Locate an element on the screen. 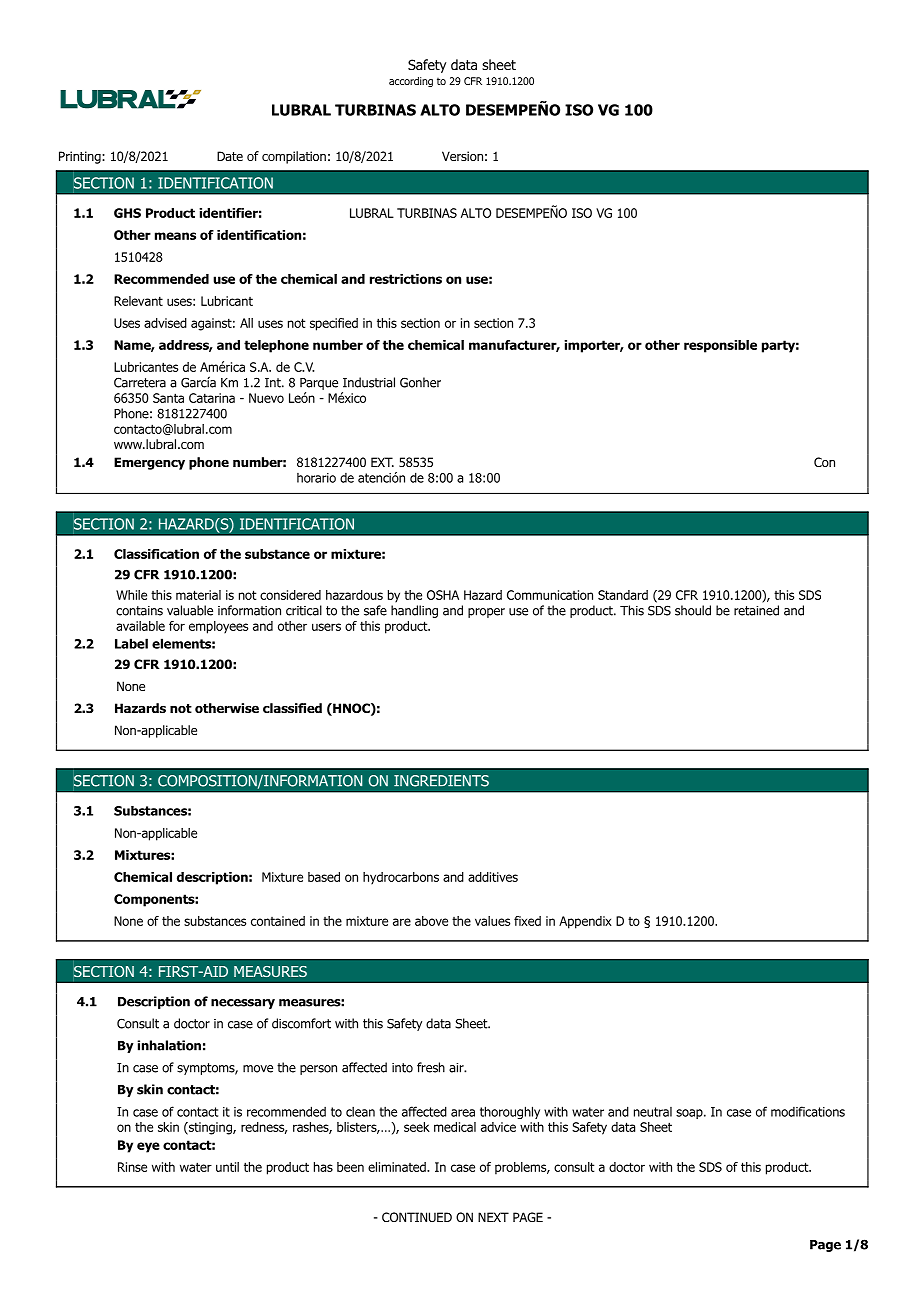  responsible is located at coordinates (720, 346).
